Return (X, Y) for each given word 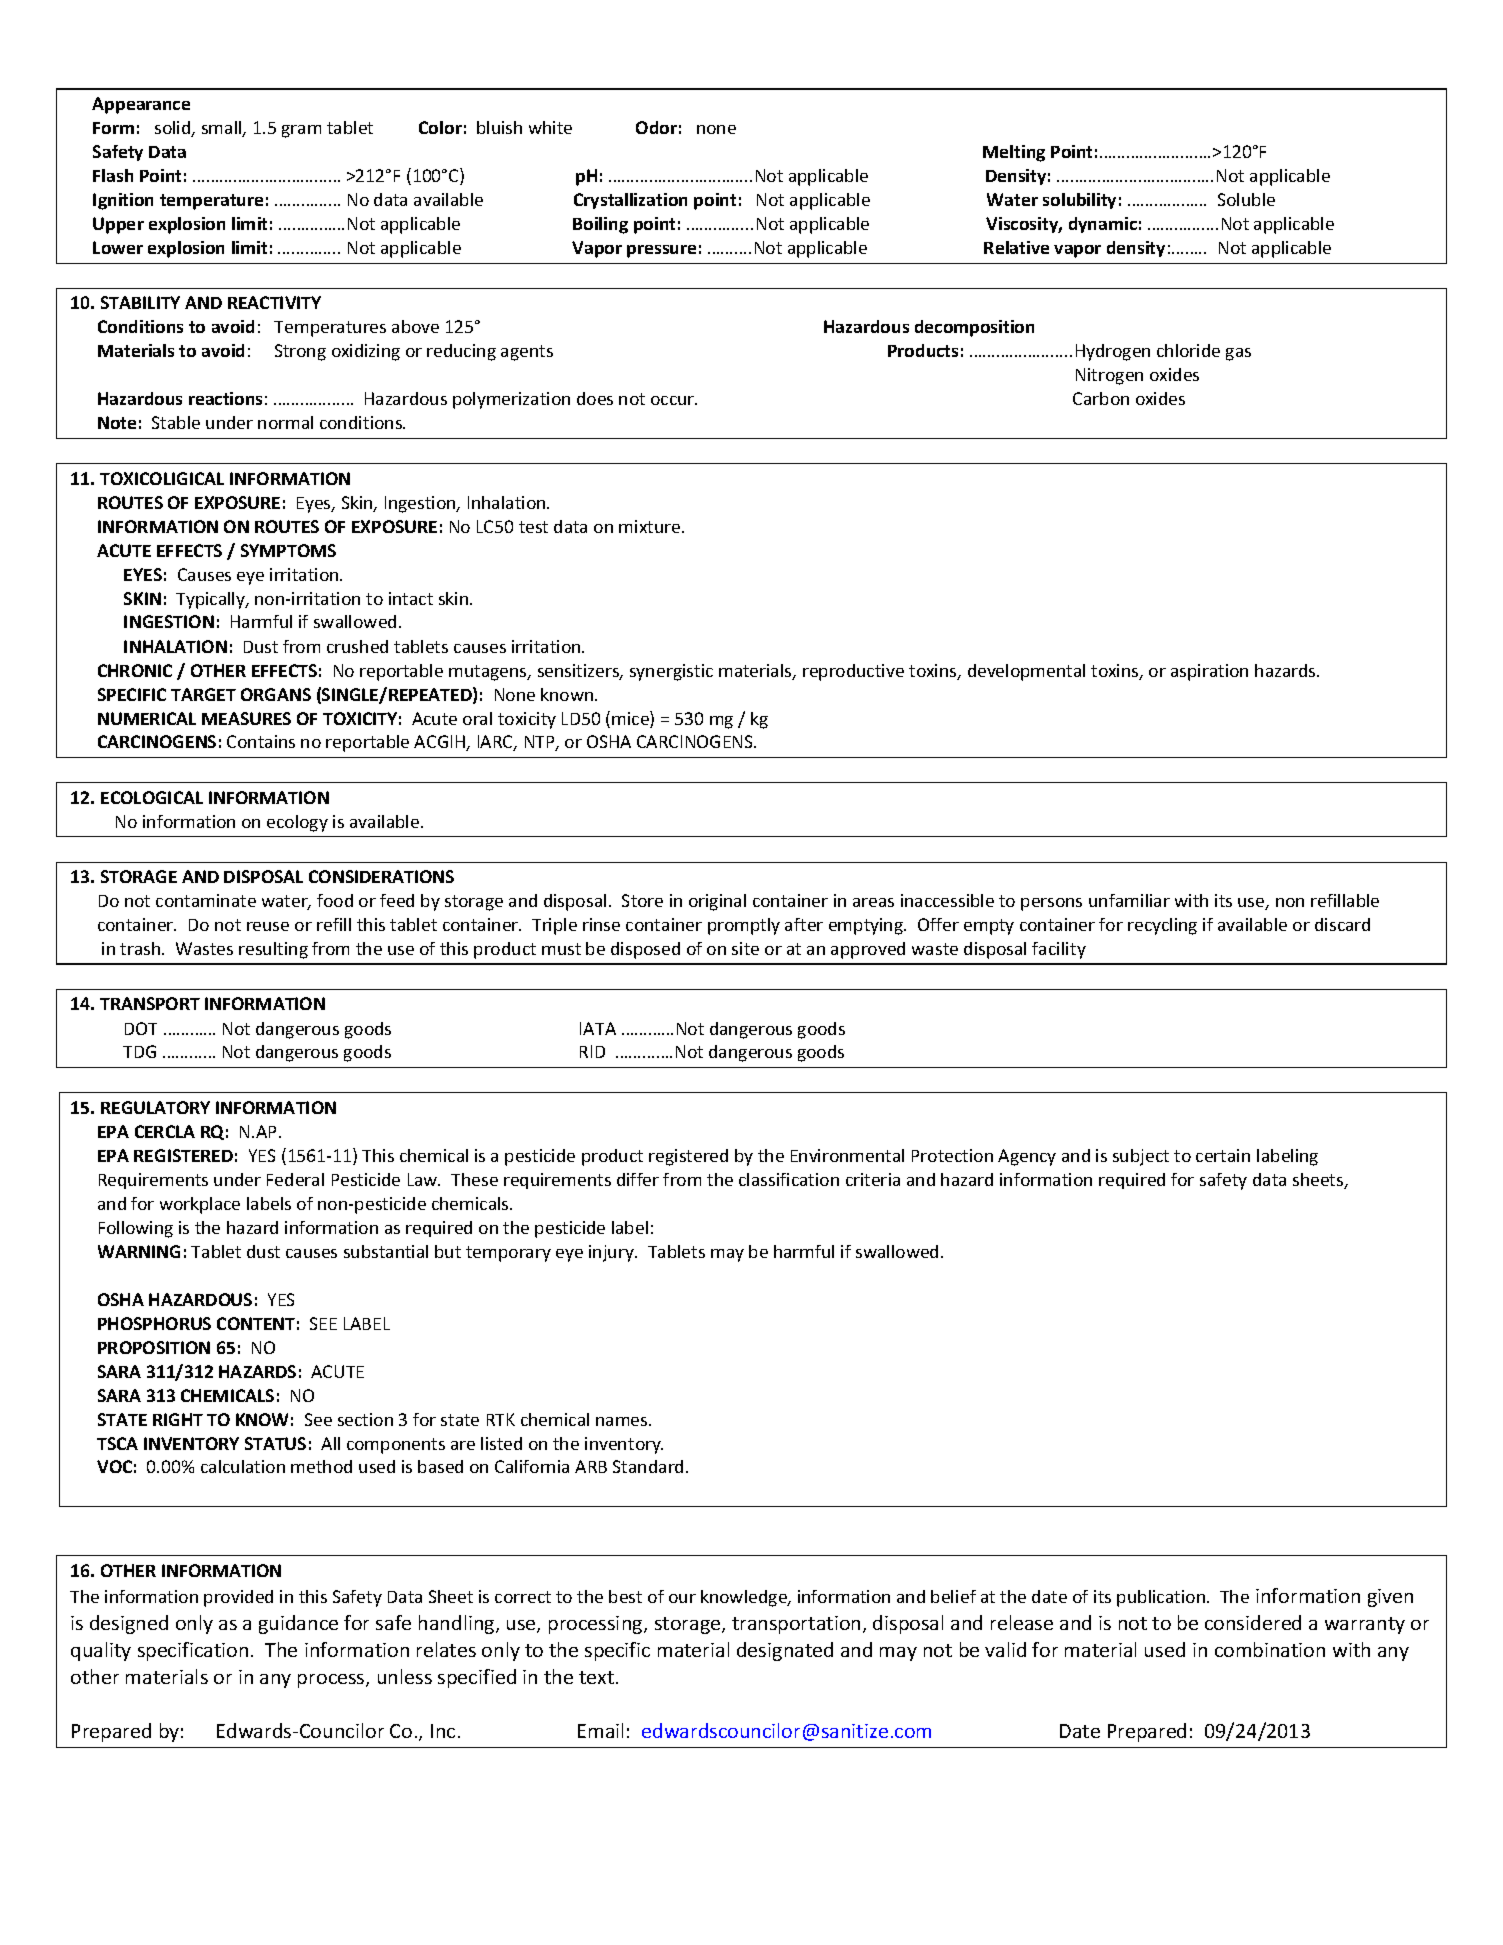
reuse (268, 926)
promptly (744, 926)
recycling (1162, 926)
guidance (298, 1624)
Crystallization (630, 201)
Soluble (1246, 199)
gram (301, 131)
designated (785, 1651)
